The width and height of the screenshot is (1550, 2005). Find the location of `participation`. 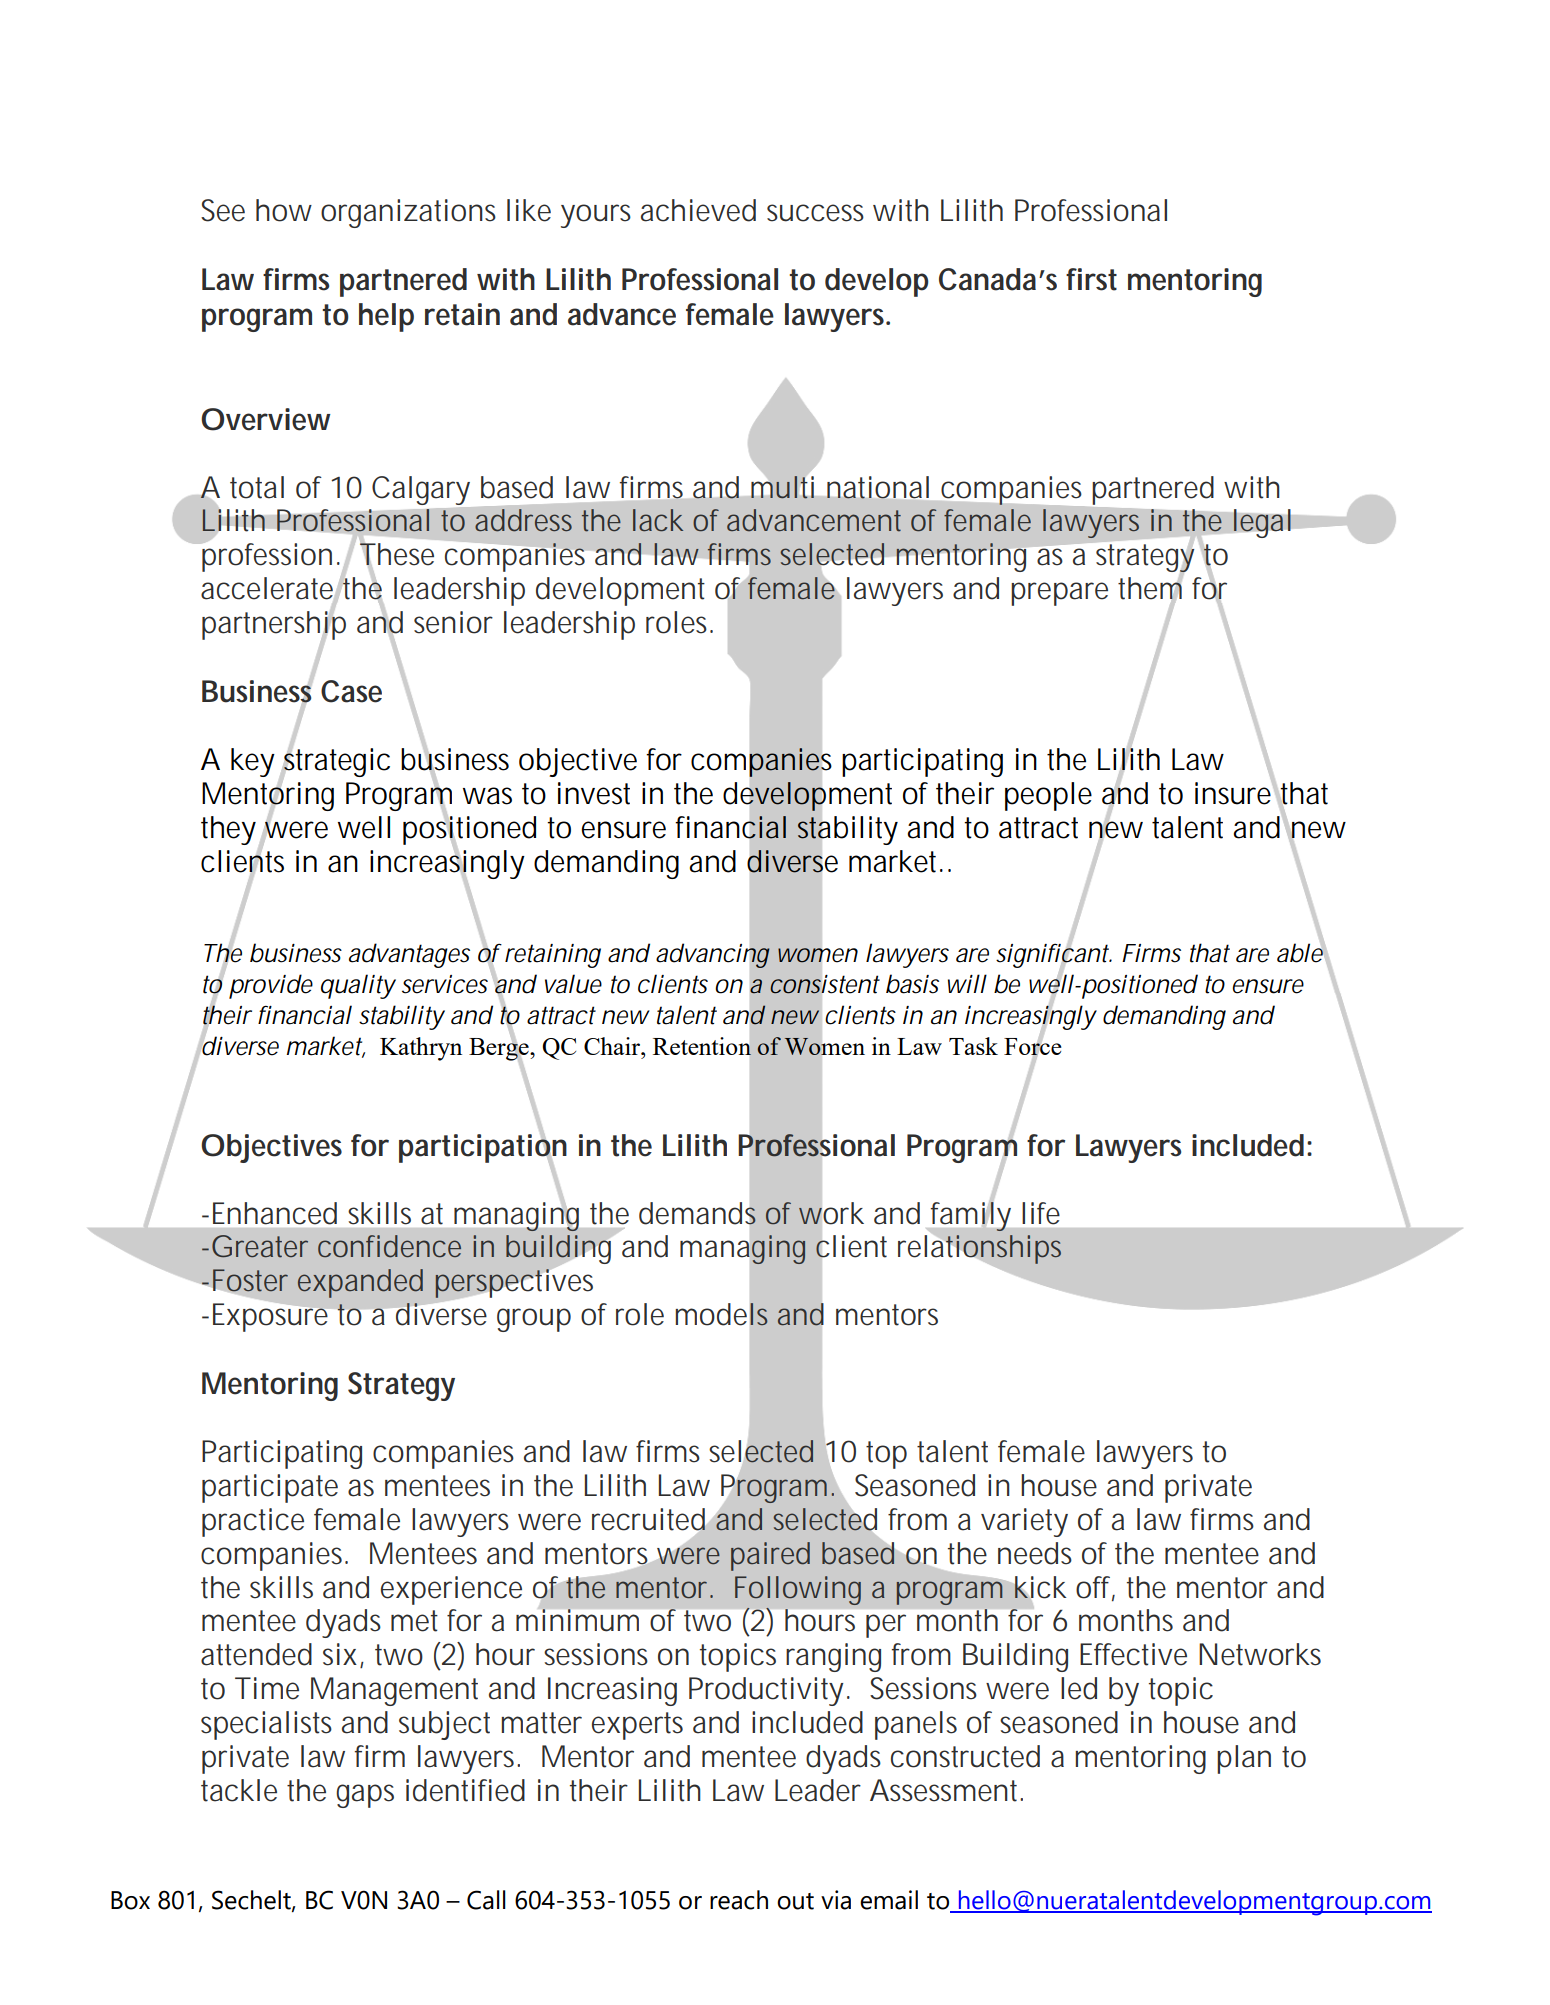

participation is located at coordinates (483, 1148).
